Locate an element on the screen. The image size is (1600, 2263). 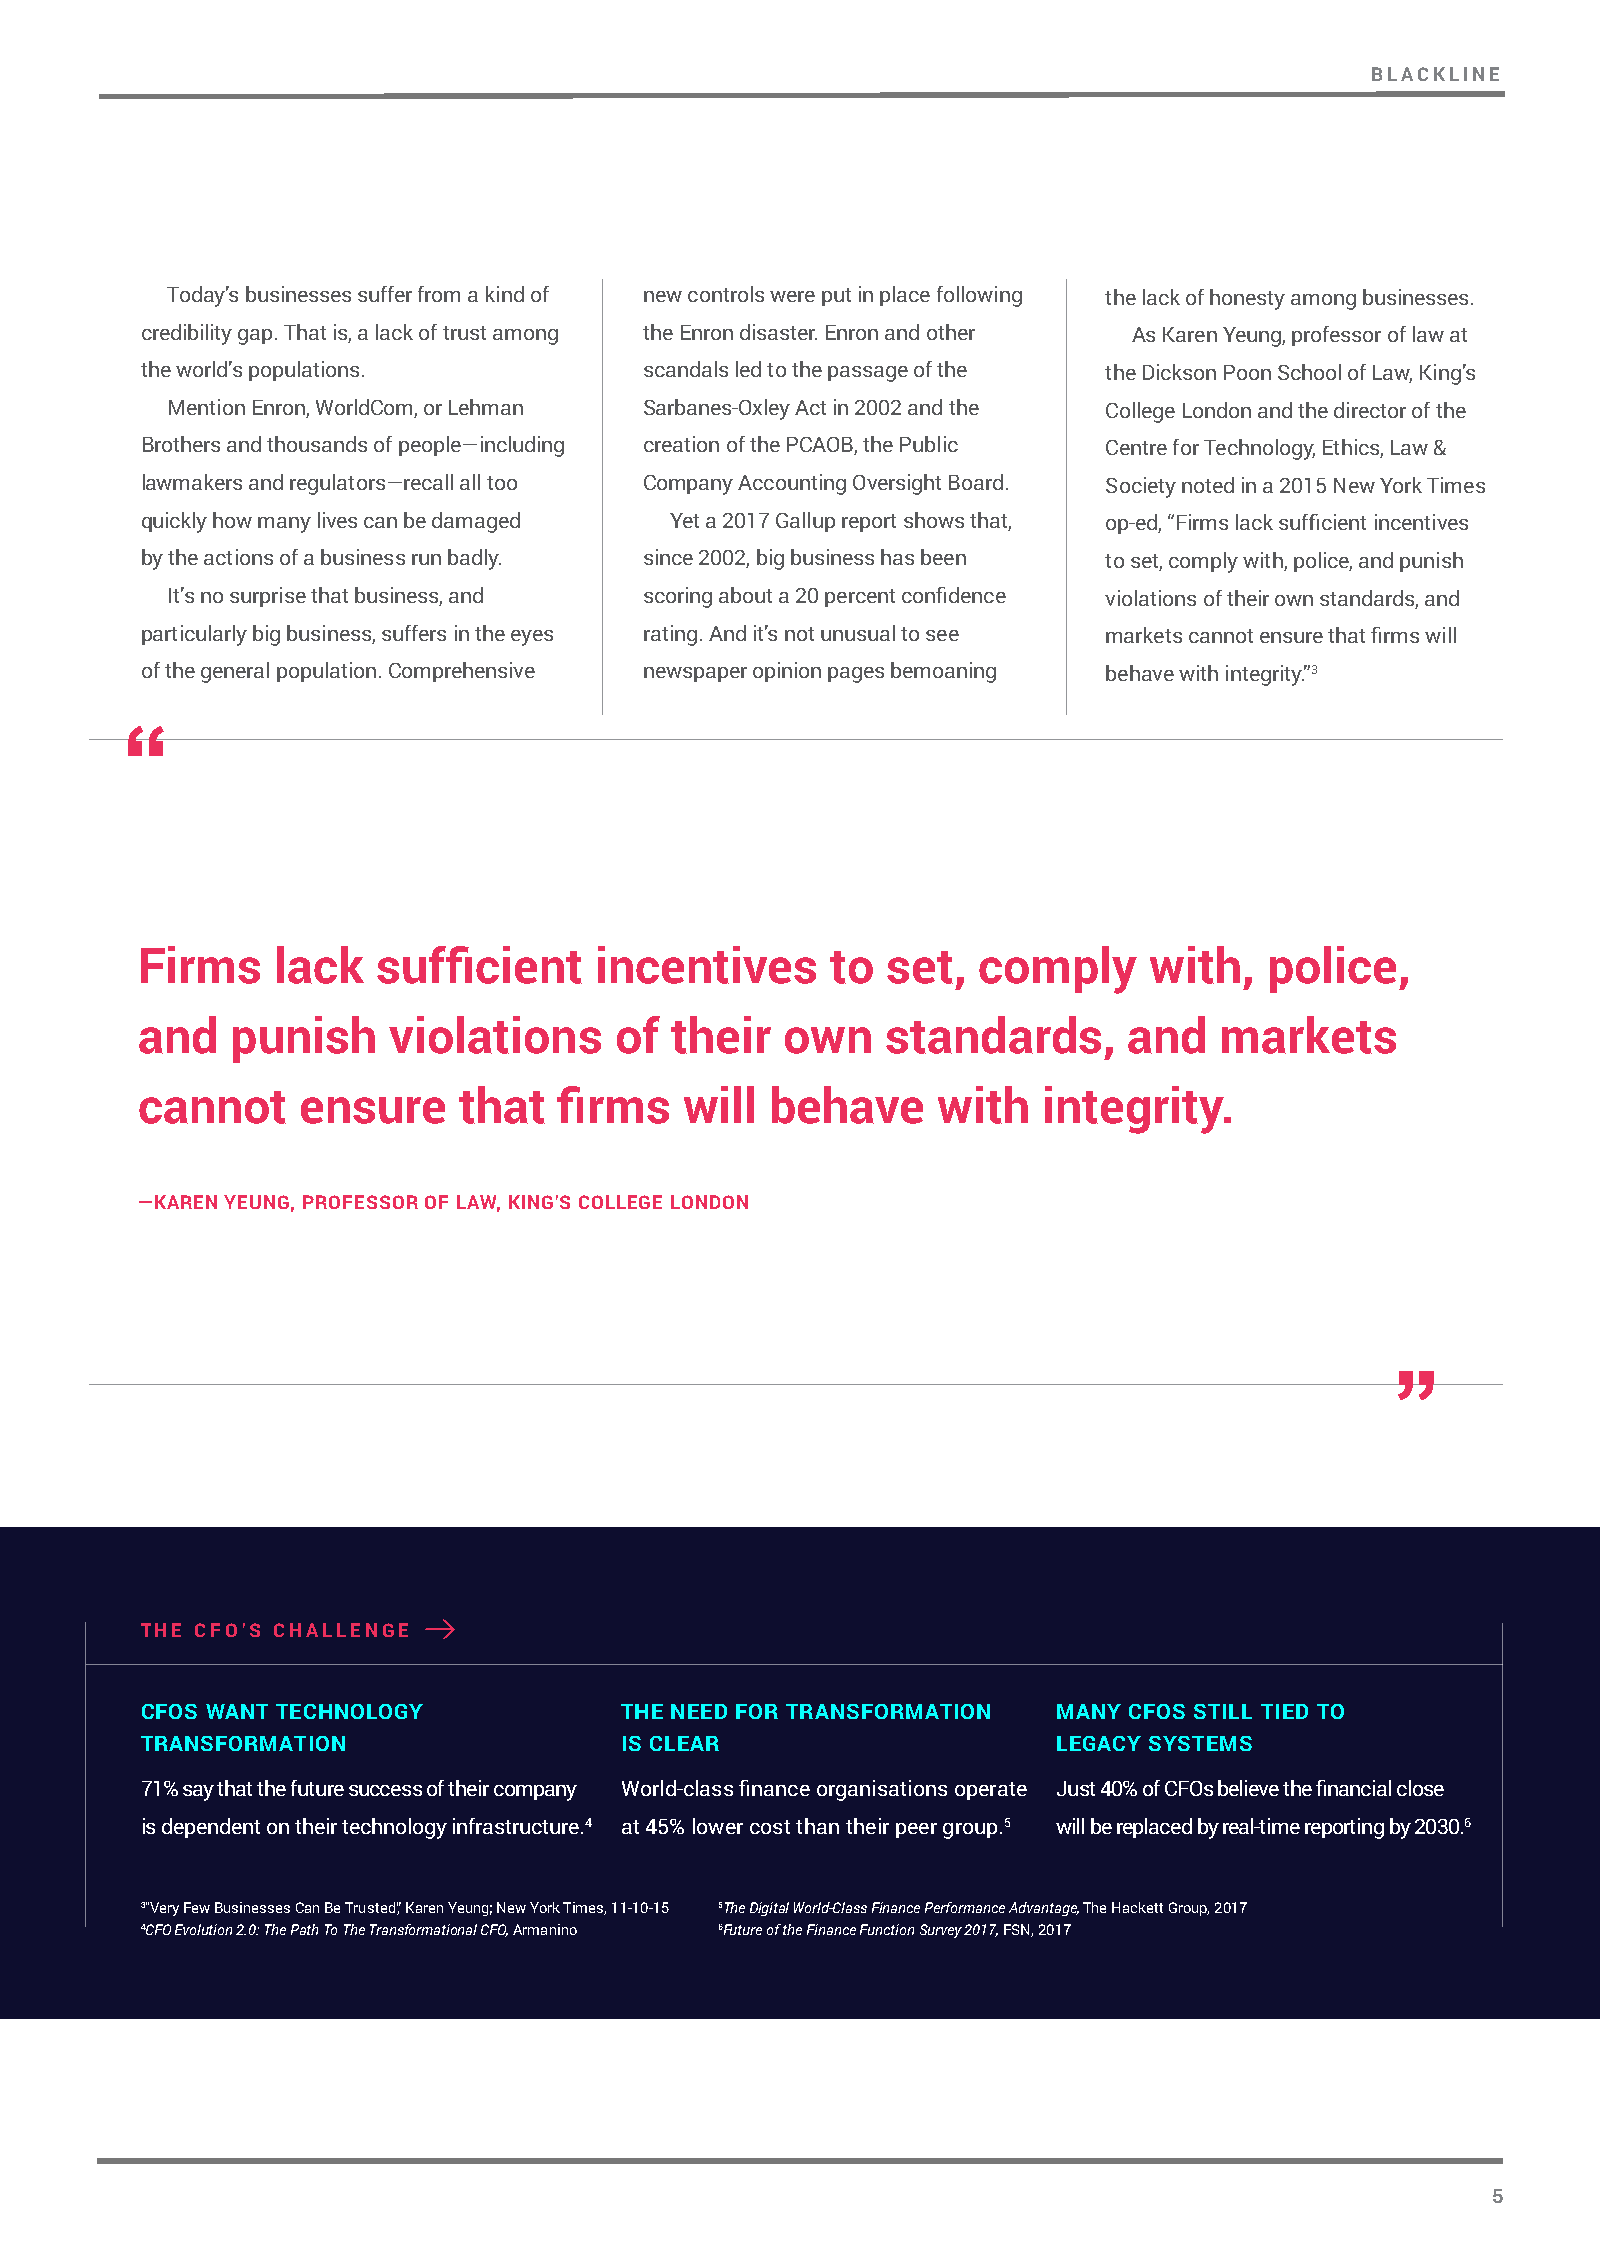
disaster is located at coordinates (778, 332).
